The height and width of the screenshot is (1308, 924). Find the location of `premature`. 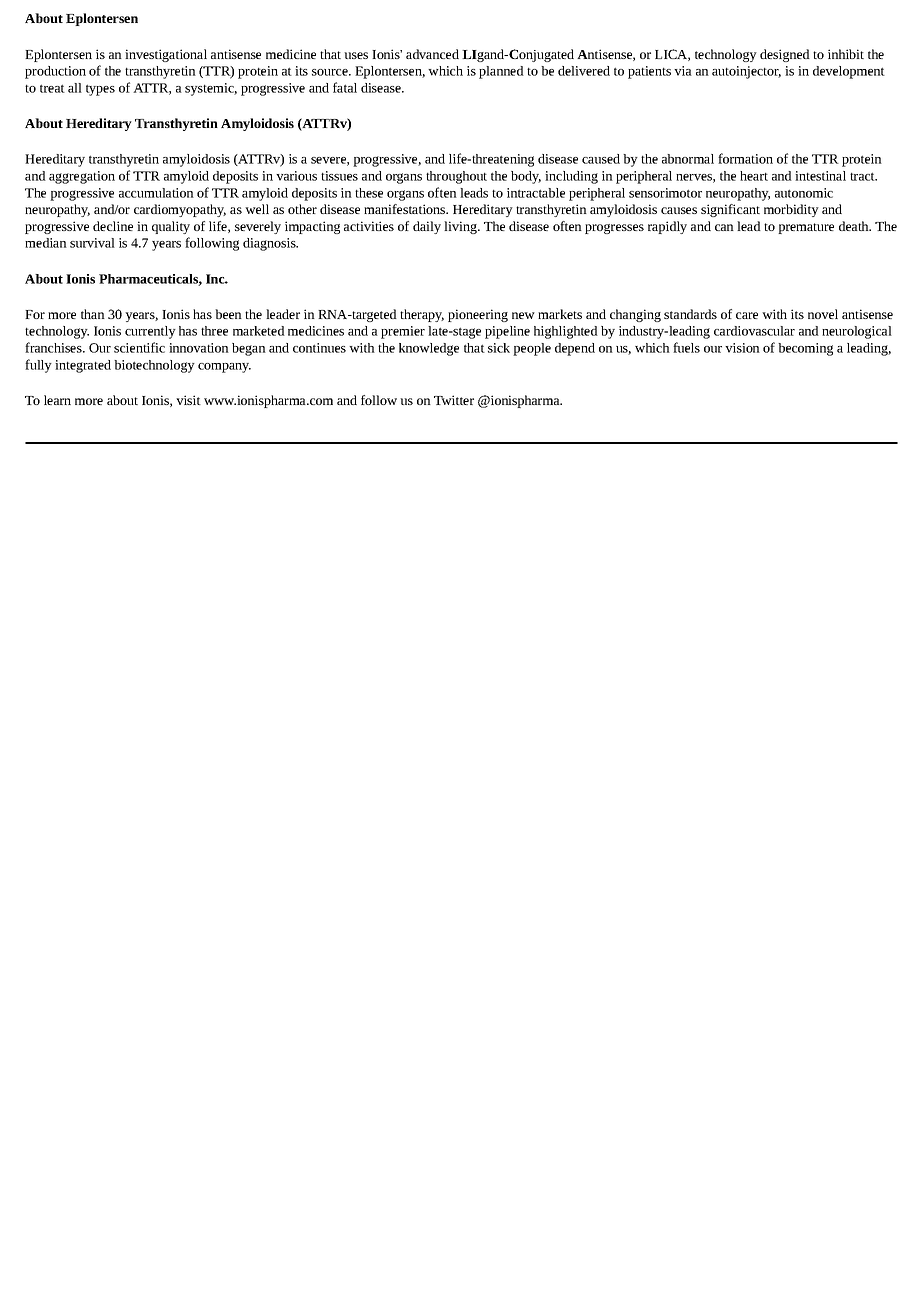

premature is located at coordinates (806, 228).
